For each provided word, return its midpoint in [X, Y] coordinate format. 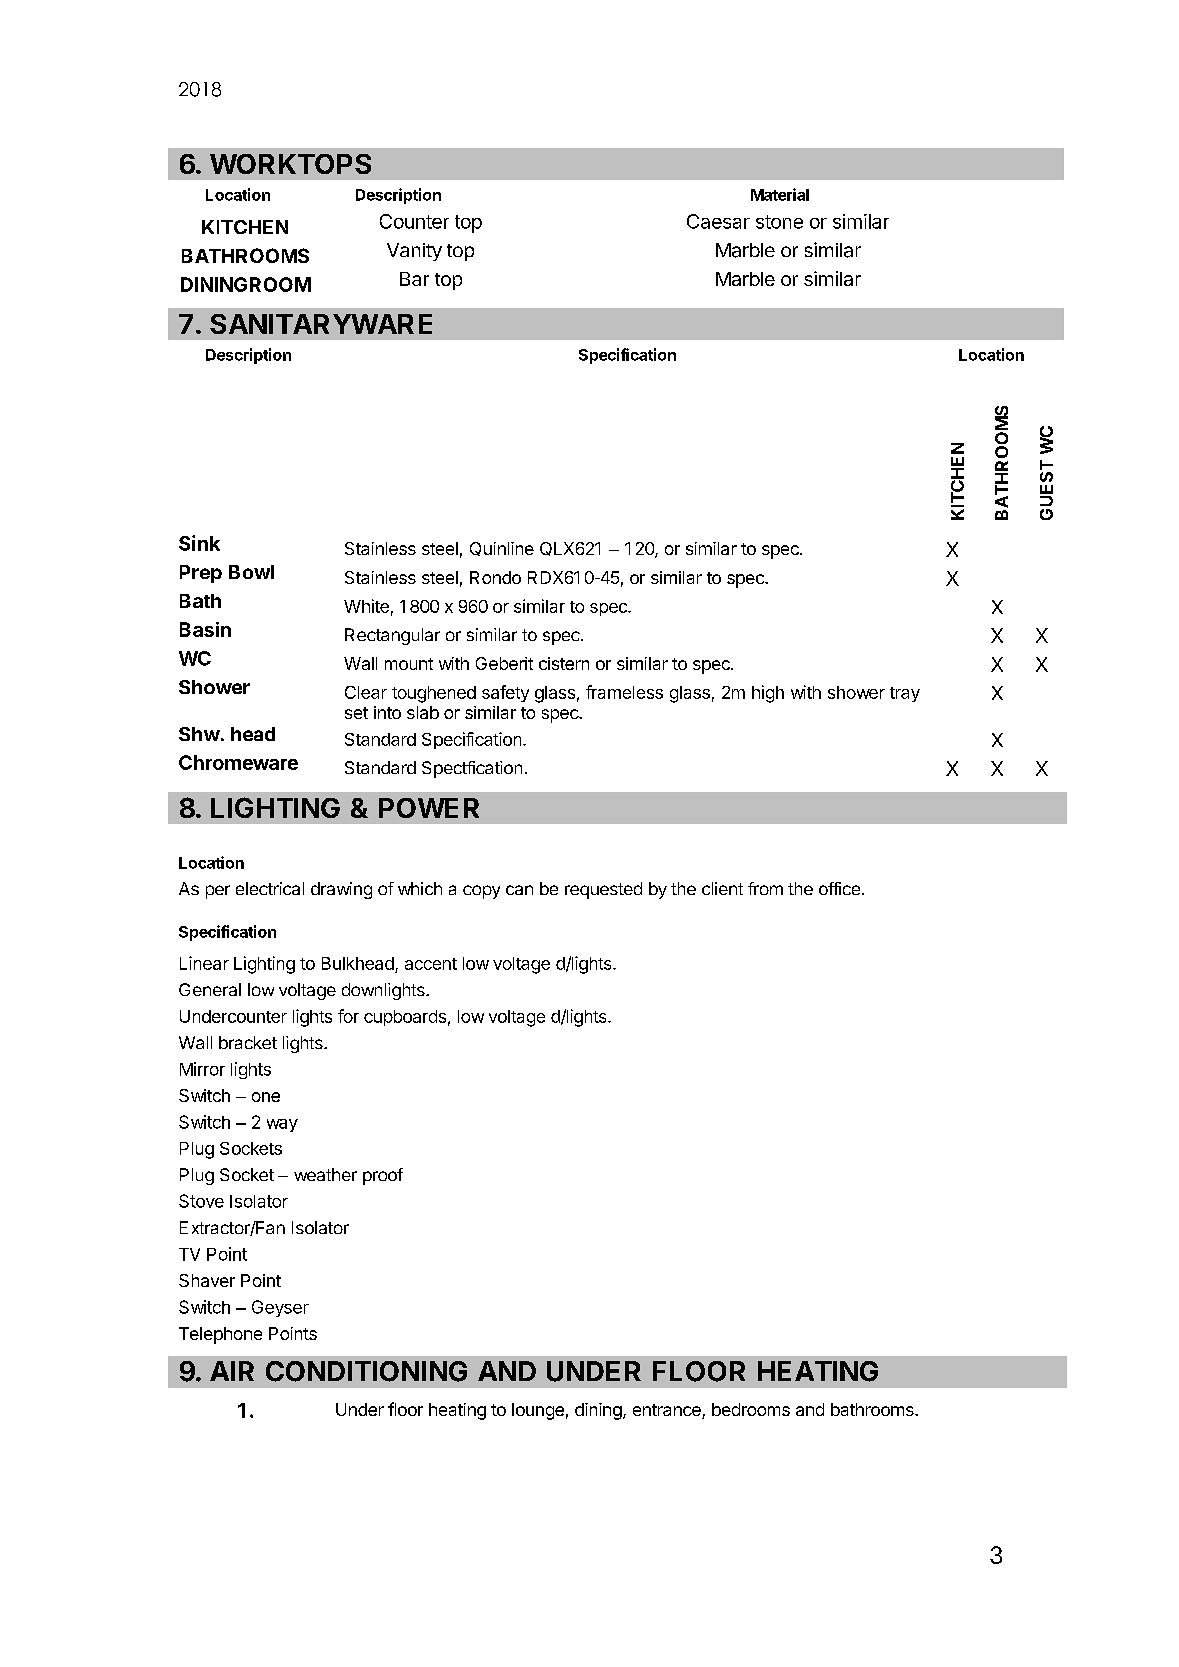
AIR [232, 1371]
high [768, 694]
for [348, 1016]
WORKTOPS [290, 164]
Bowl [251, 572]
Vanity [414, 252]
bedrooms [751, 1409]
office [839, 888]
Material [780, 194]
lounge [538, 1411]
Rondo [495, 577]
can [519, 890]
